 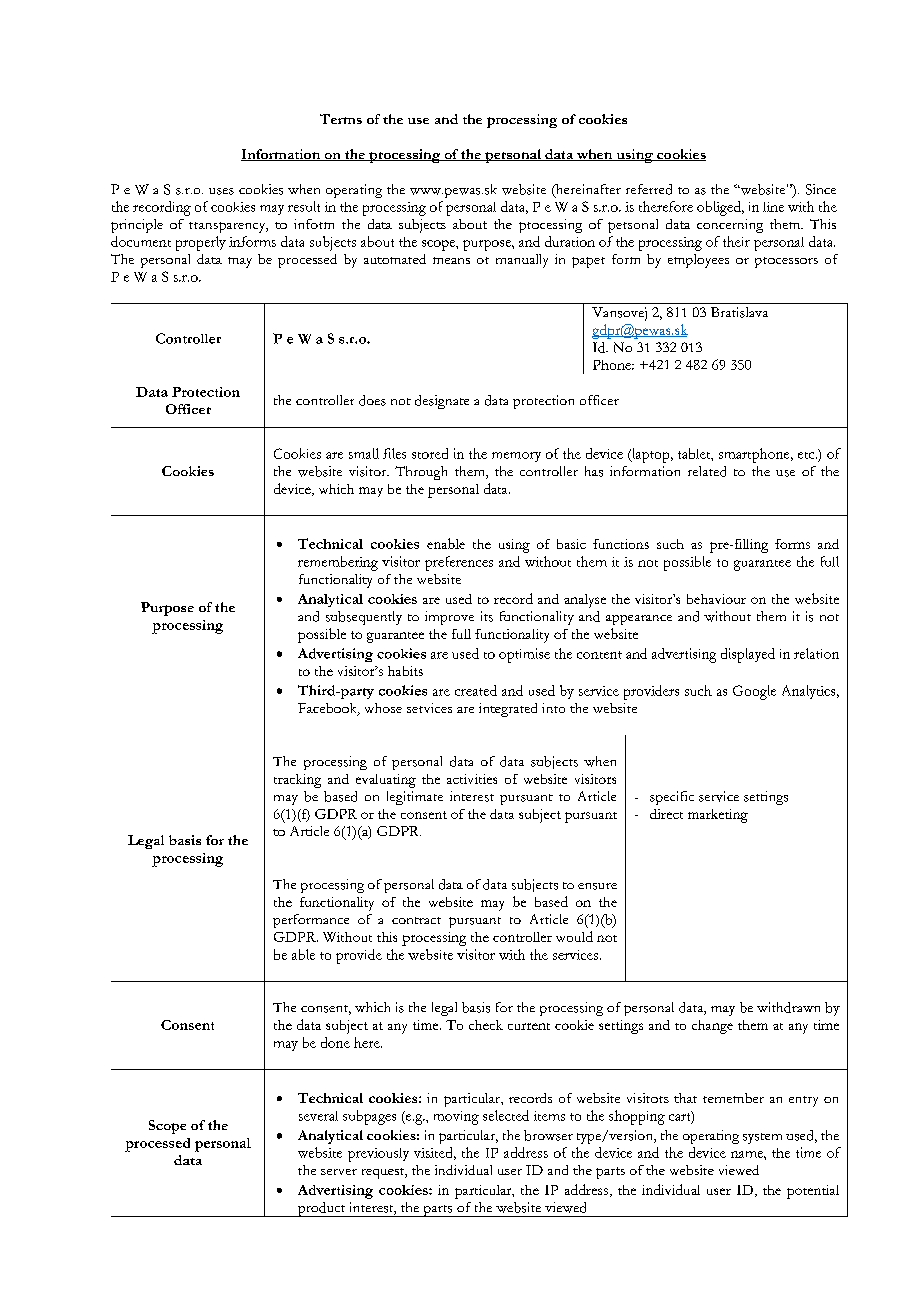 I want to click on means, so click(x=451, y=260).
